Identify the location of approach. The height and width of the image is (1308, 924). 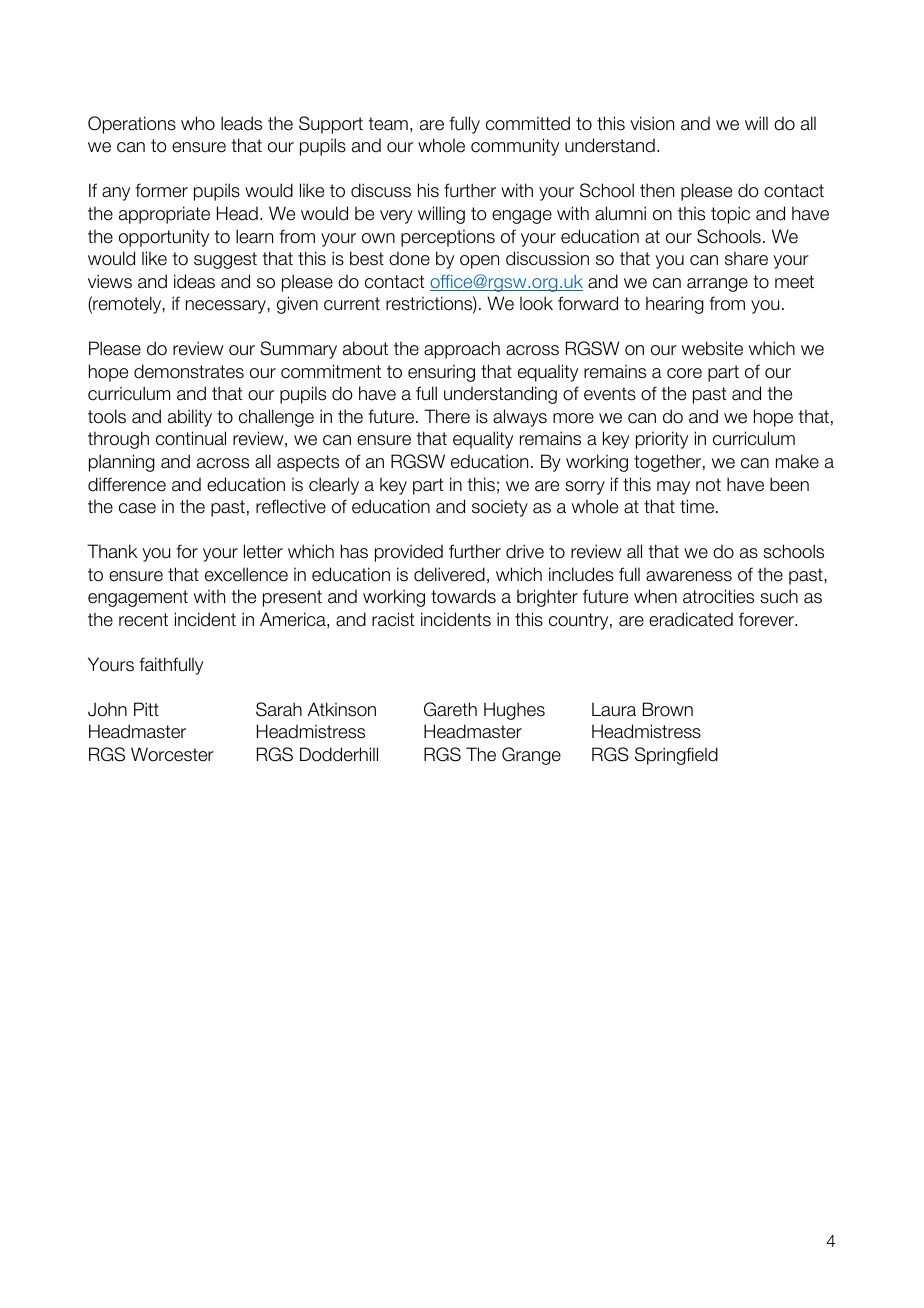
(462, 350).
